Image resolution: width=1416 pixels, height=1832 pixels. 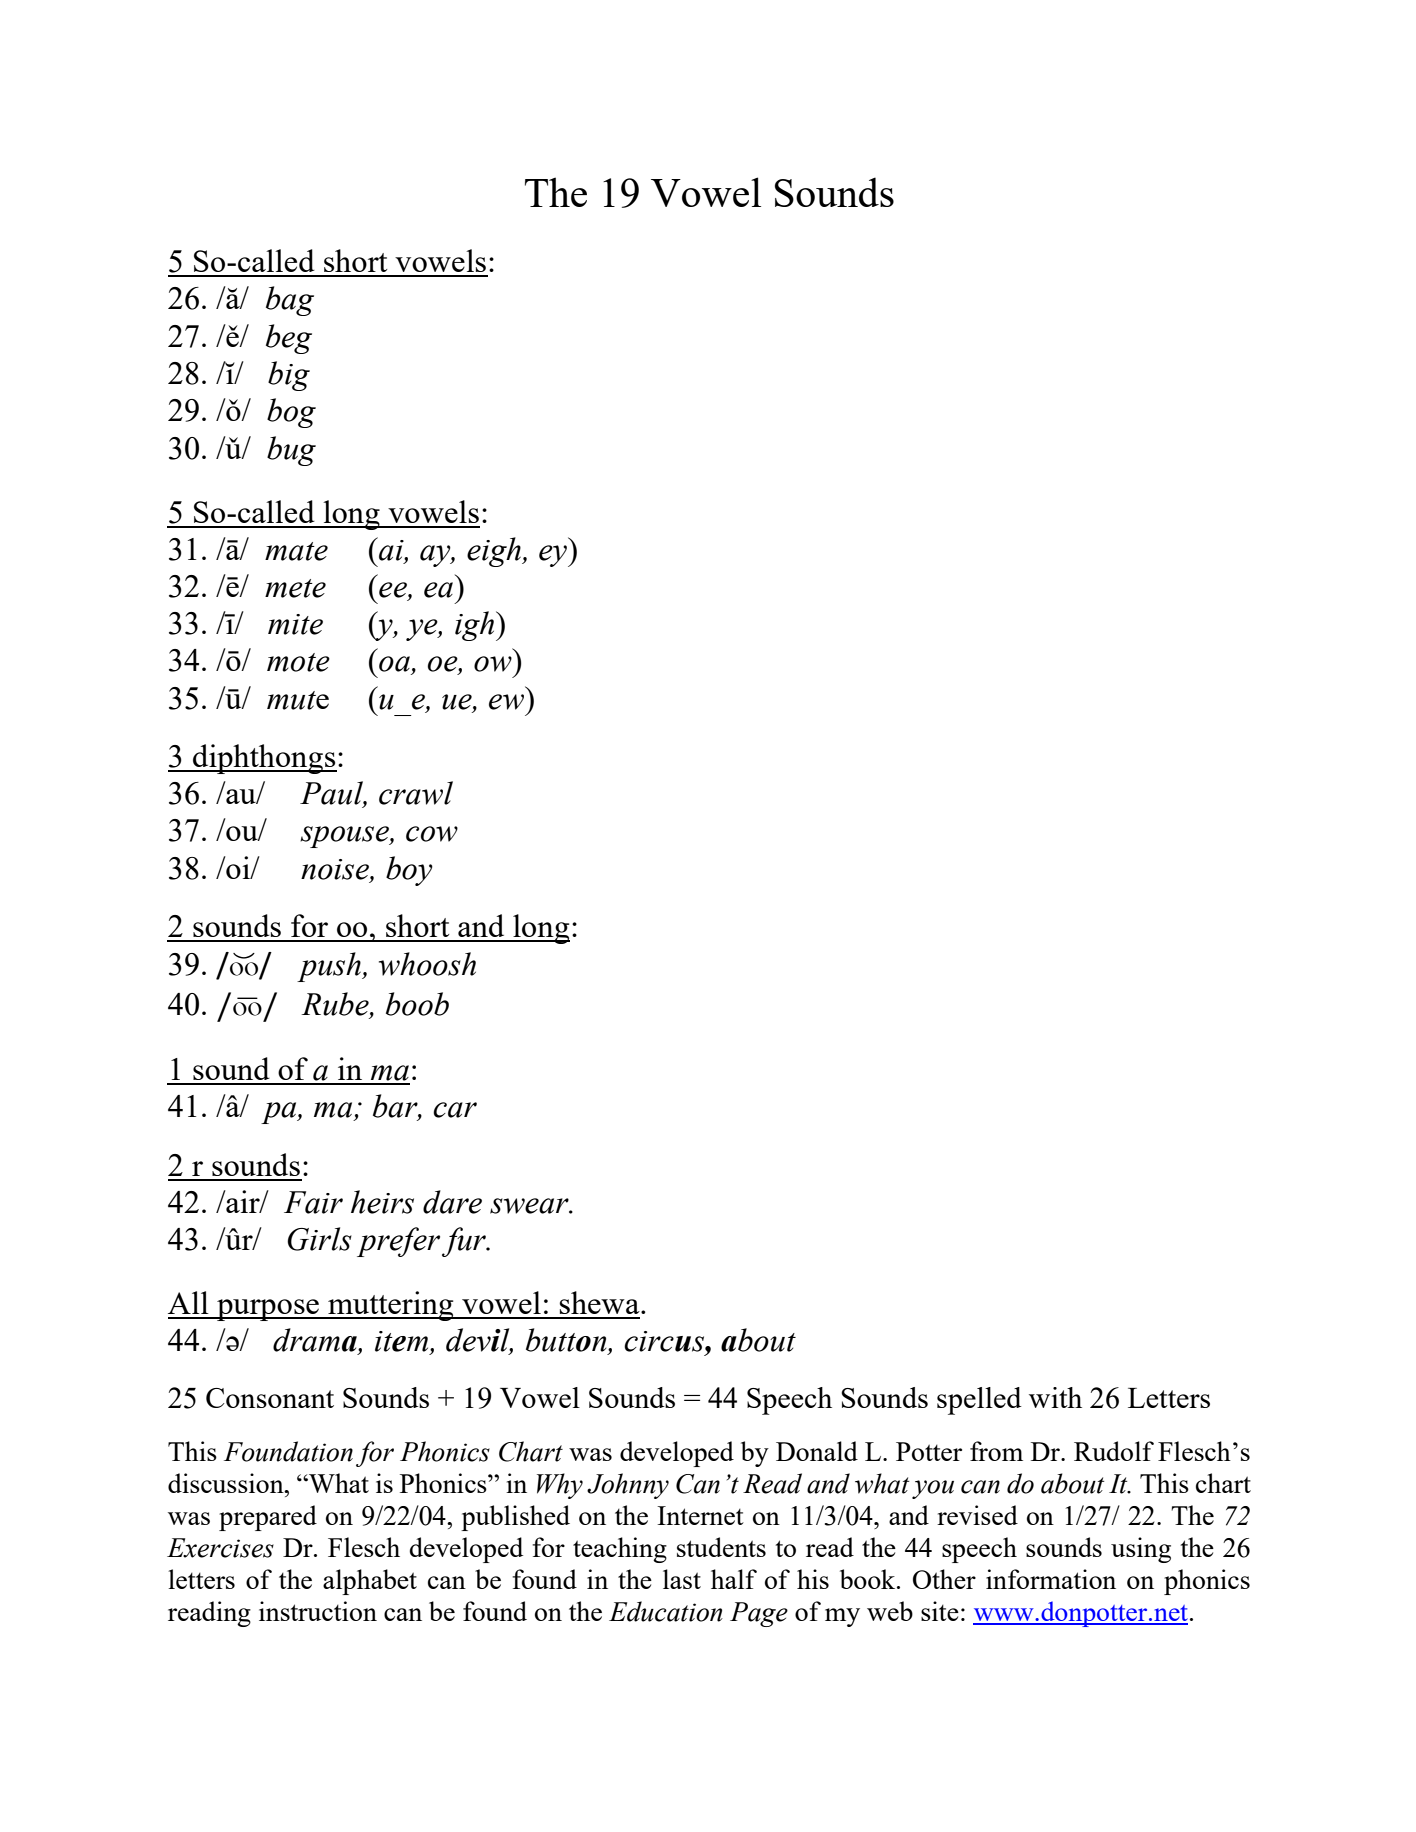 What do you see at coordinates (289, 339) in the page?
I see `beg` at bounding box center [289, 339].
